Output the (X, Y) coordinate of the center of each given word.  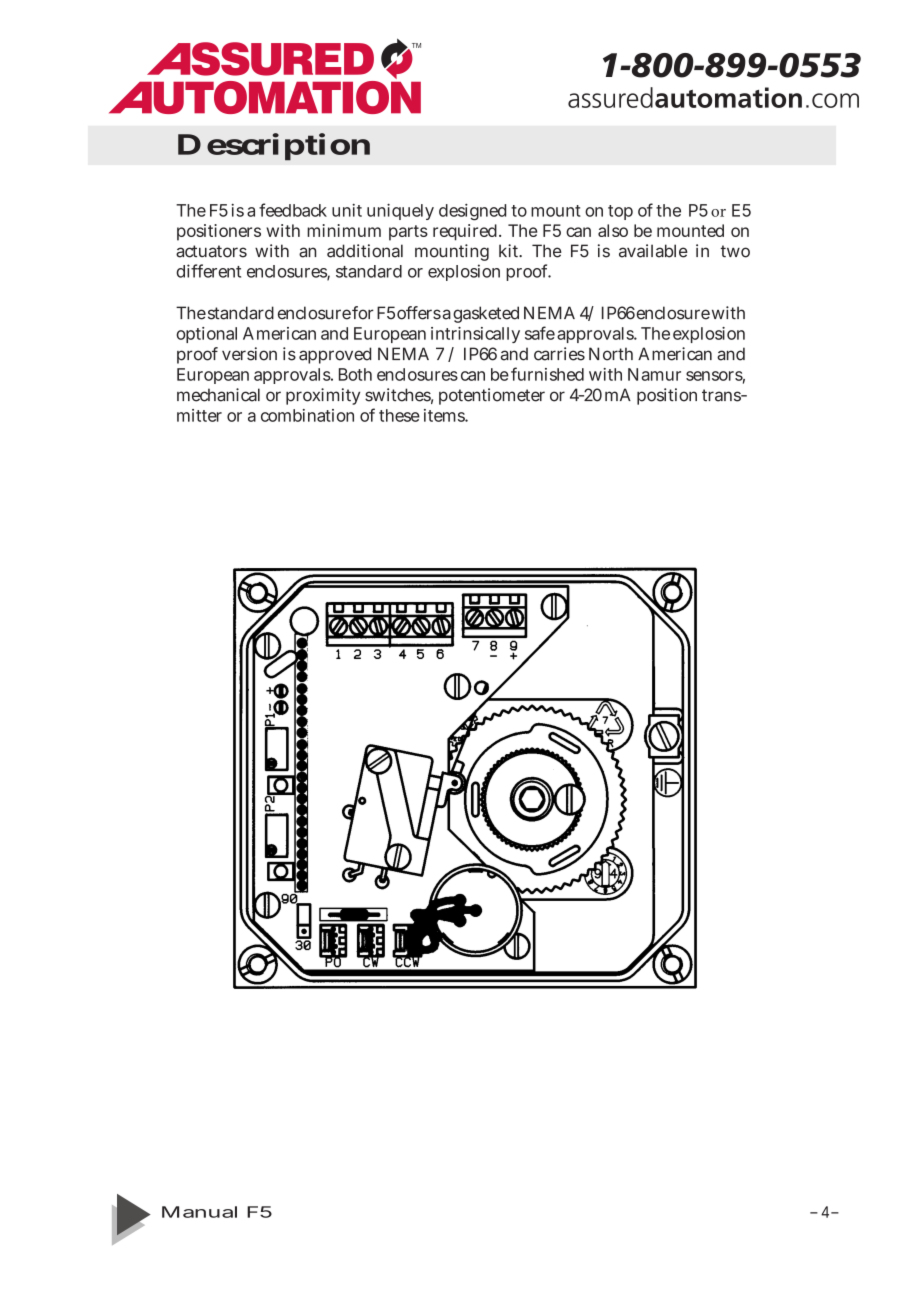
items (445, 415)
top (620, 212)
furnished (547, 374)
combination (307, 415)
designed (472, 212)
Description (274, 147)
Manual (199, 1212)
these (399, 415)
